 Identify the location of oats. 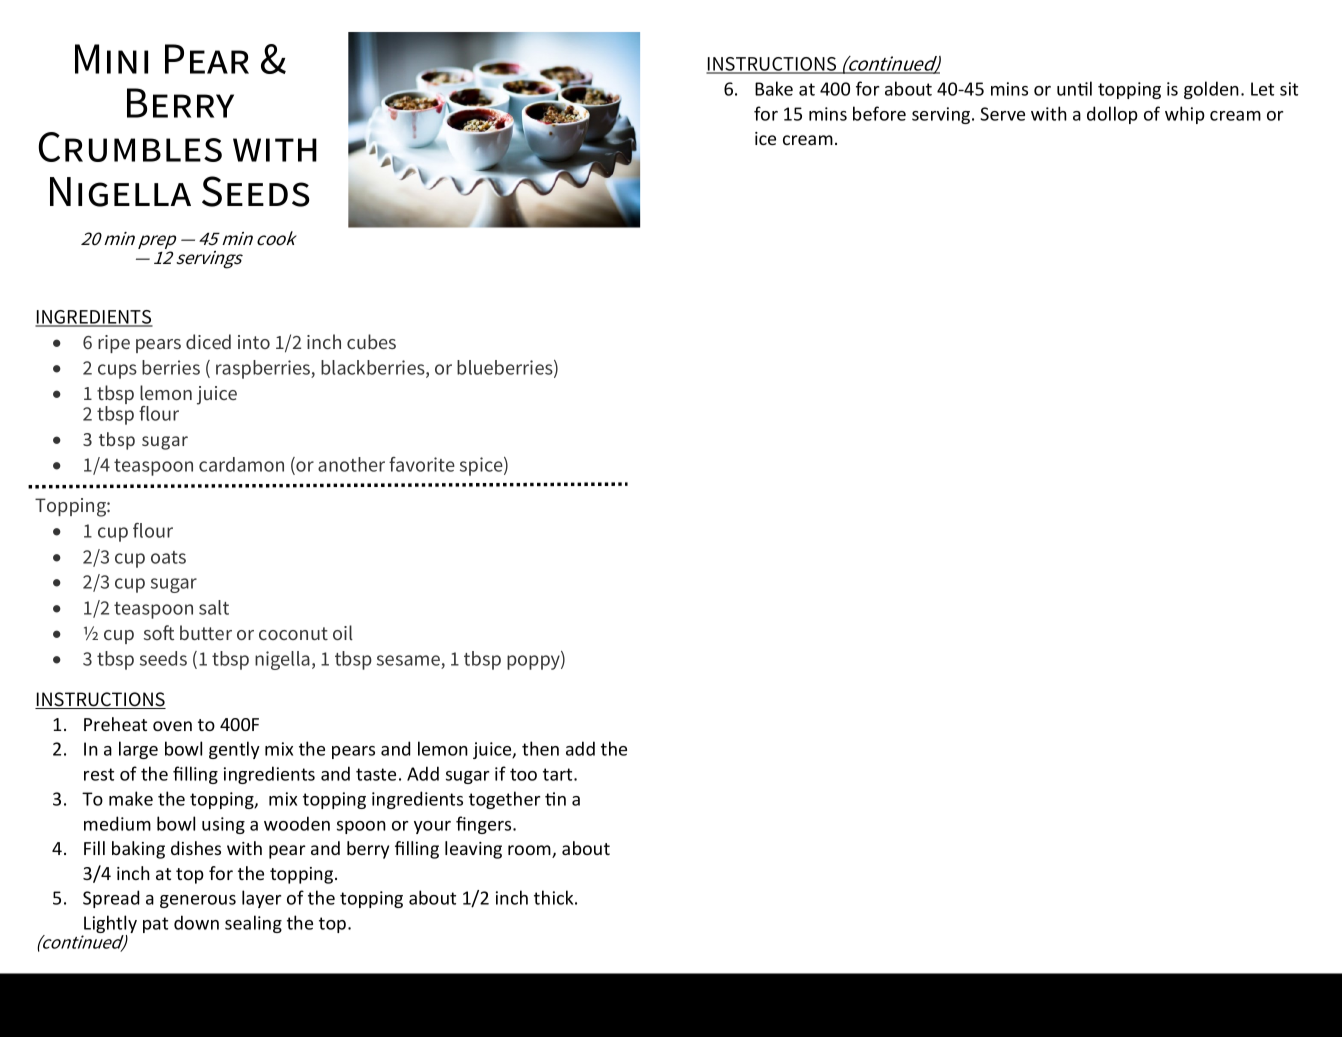
(168, 557).
